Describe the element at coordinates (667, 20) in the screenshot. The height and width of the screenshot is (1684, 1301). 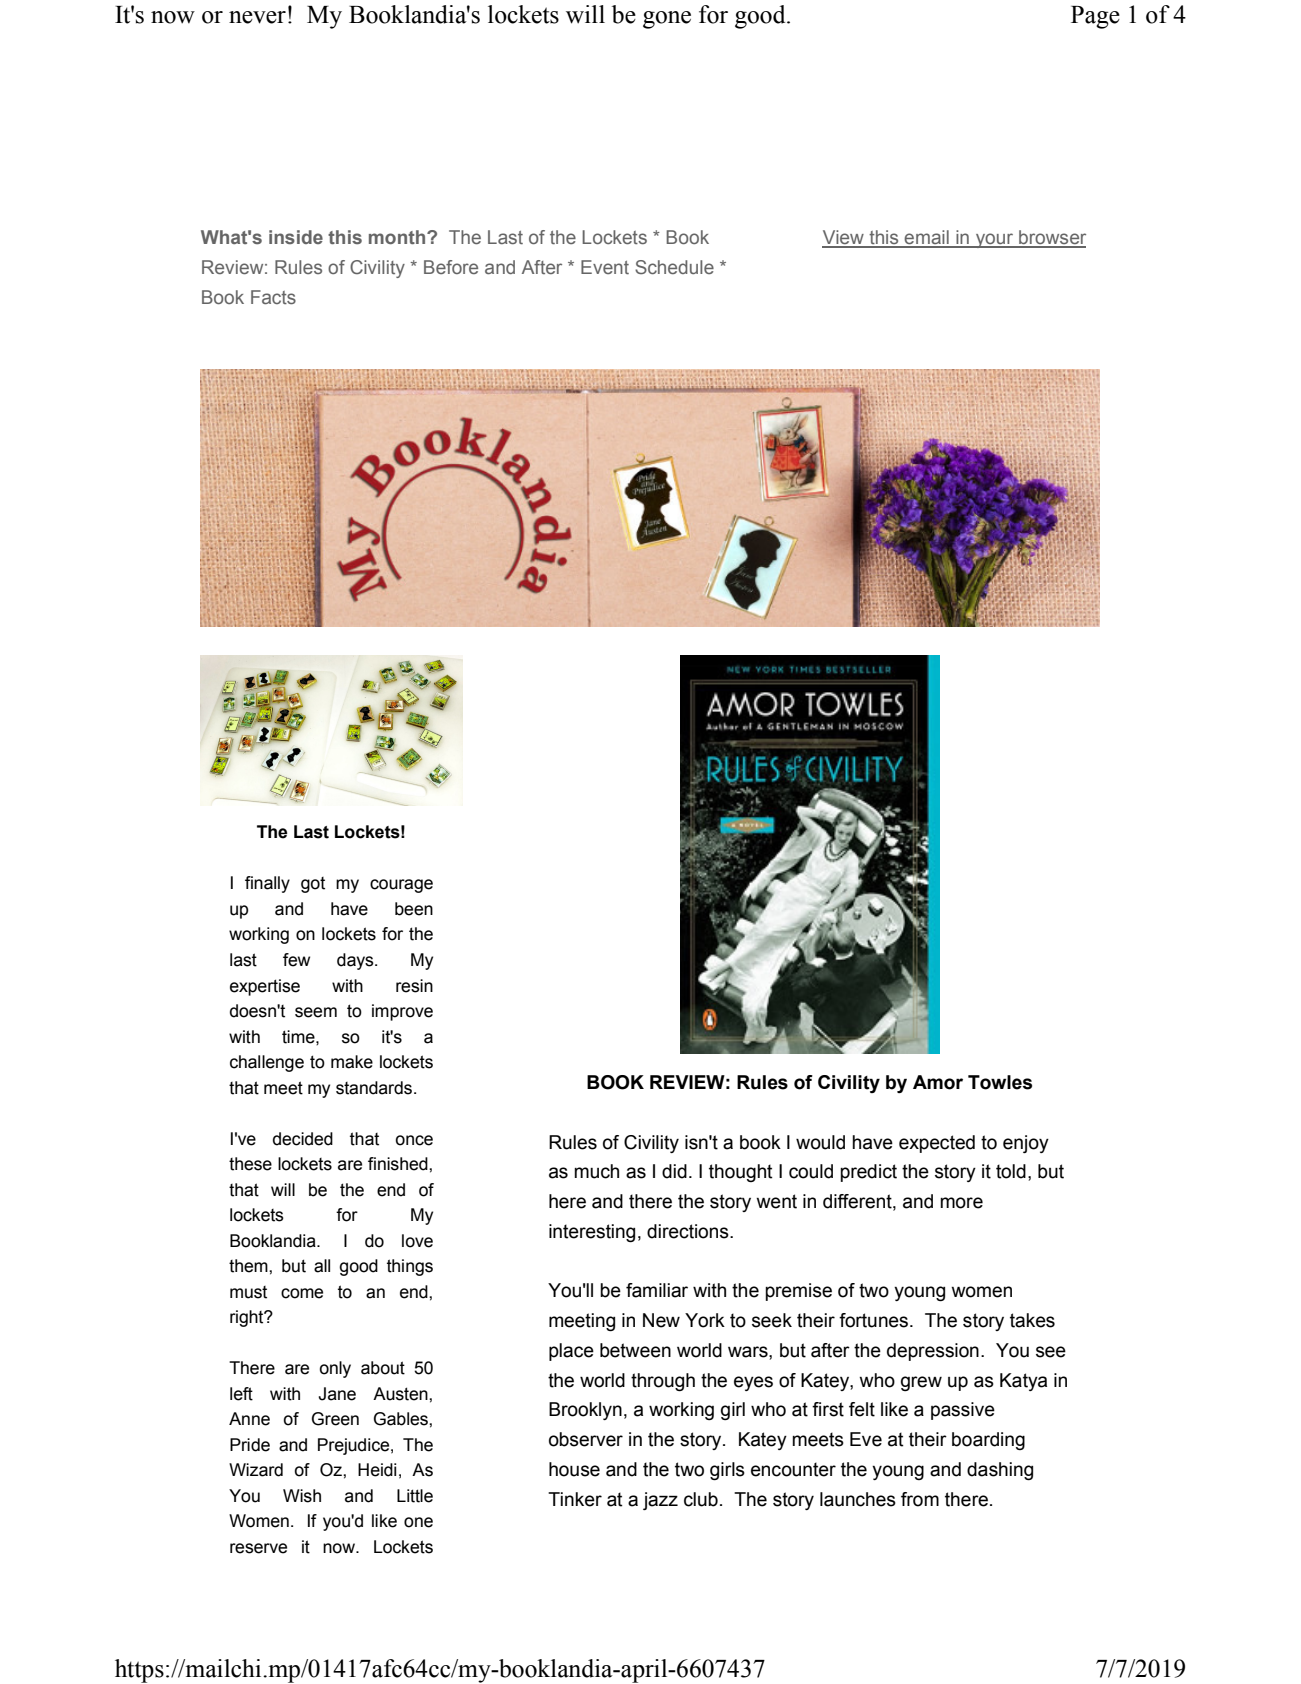
I see `gone` at that location.
